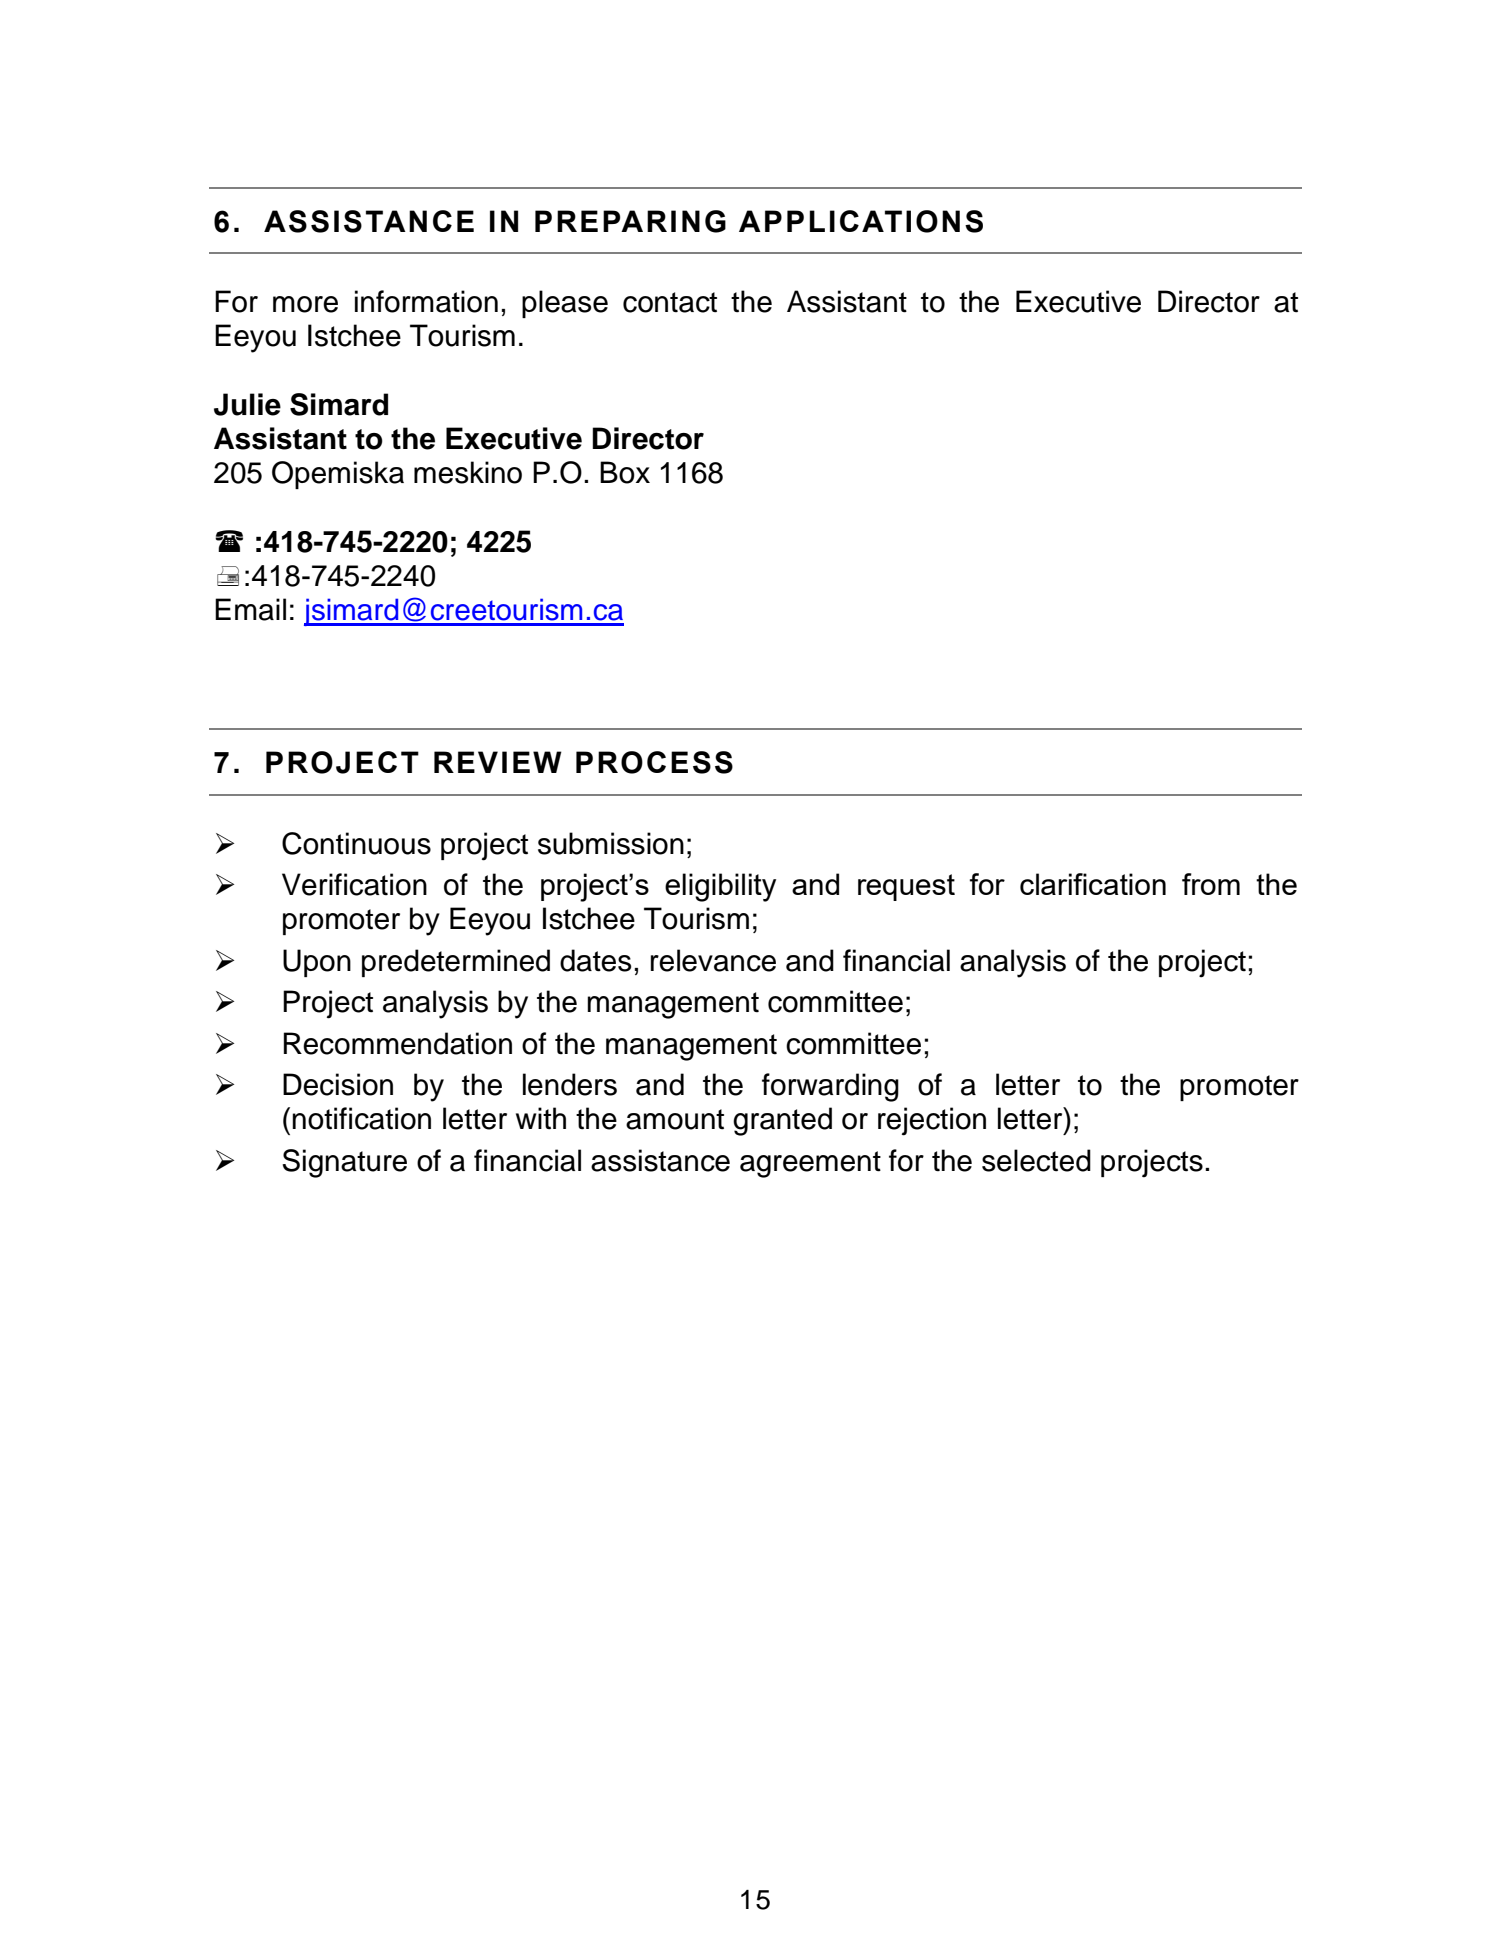  What do you see at coordinates (861, 221) in the screenshot?
I see `APPLICATIONS` at bounding box center [861, 221].
